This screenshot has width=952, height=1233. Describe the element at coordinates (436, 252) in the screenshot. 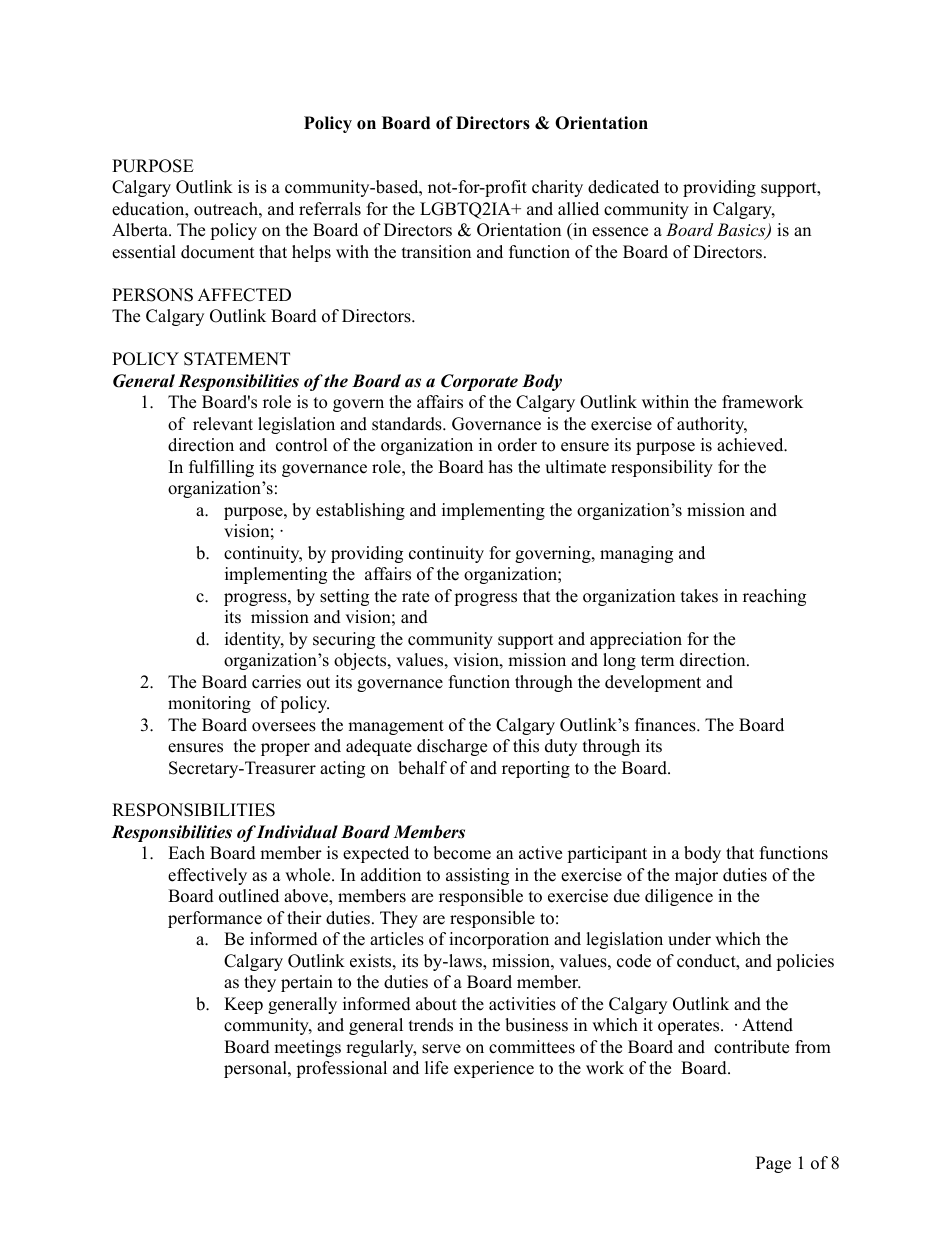

I see `transition` at that location.
